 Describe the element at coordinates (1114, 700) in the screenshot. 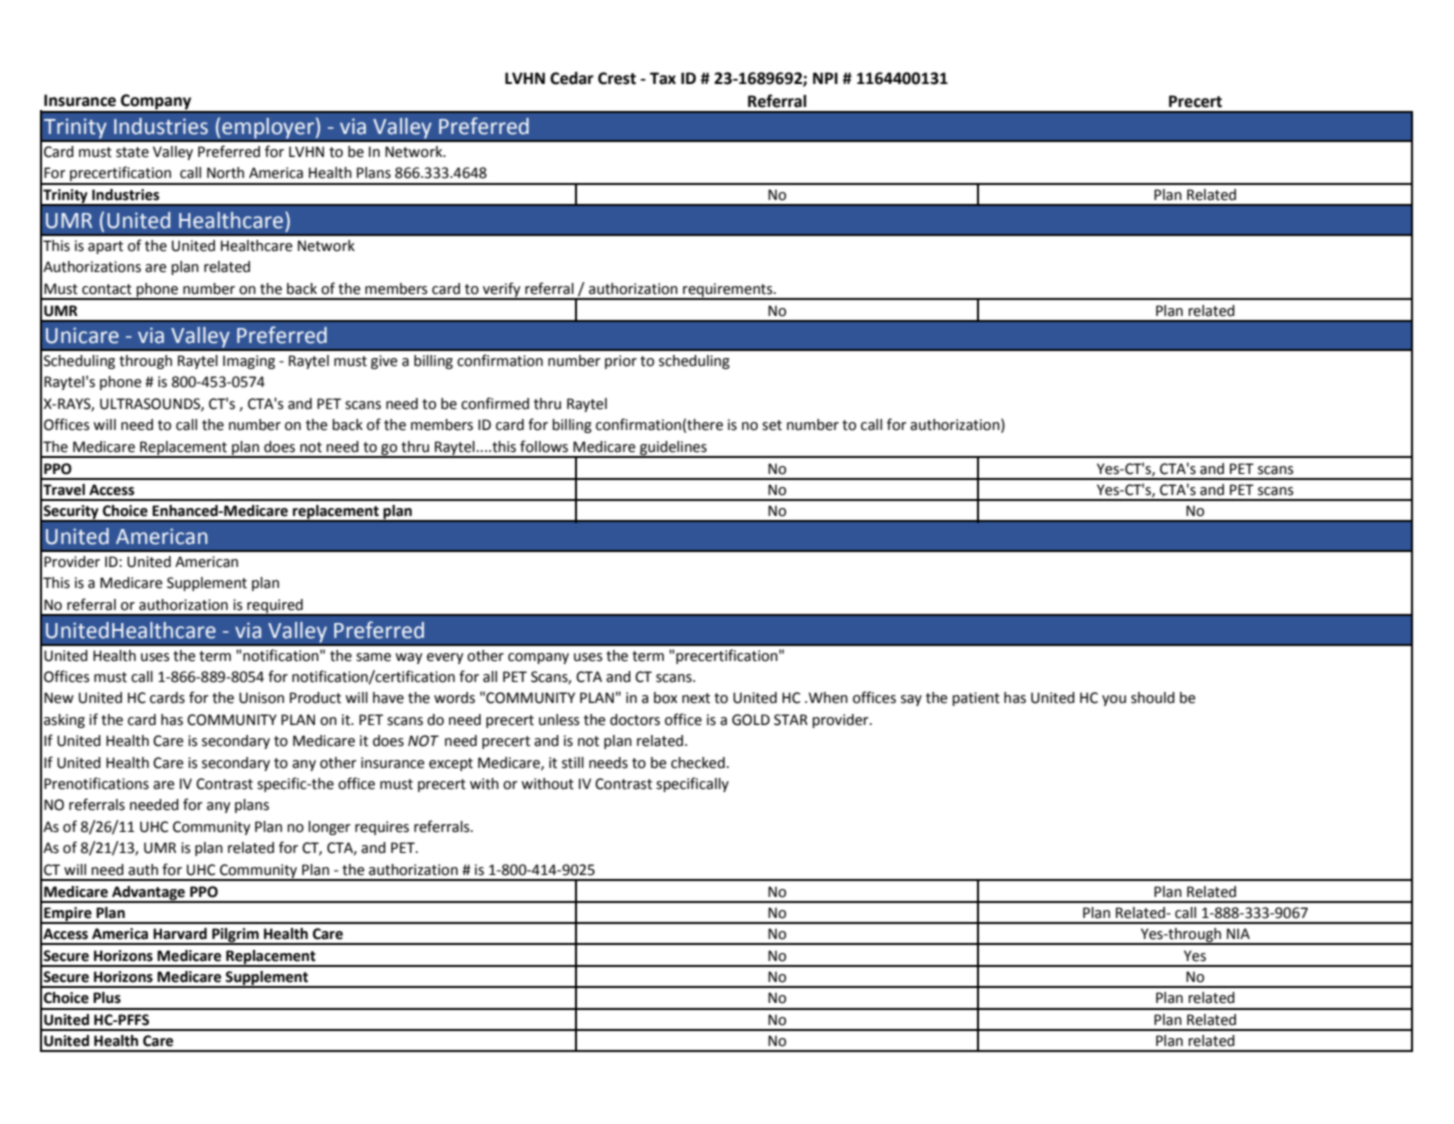

I see `you` at that location.
